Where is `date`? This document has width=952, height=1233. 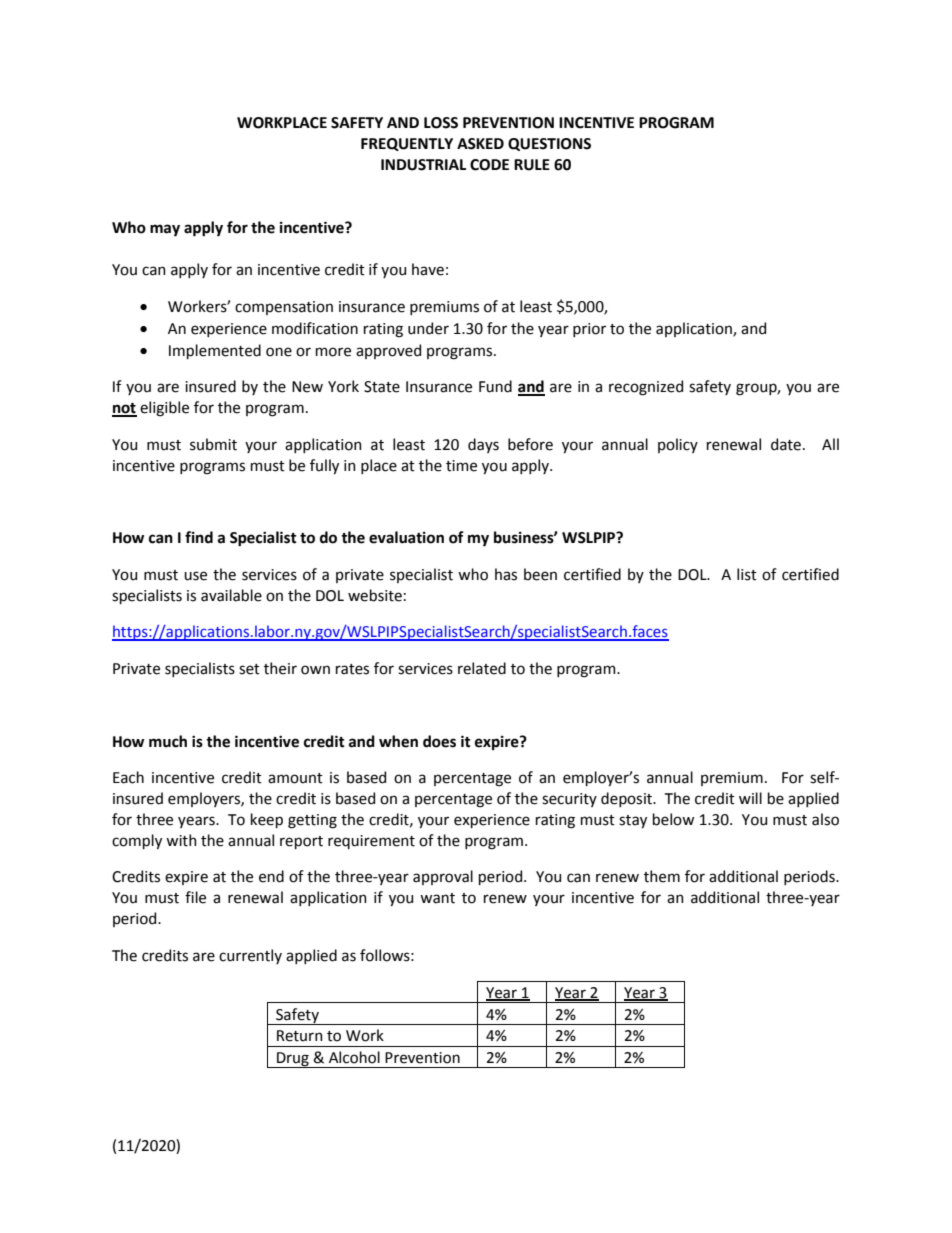
date is located at coordinates (786, 444).
